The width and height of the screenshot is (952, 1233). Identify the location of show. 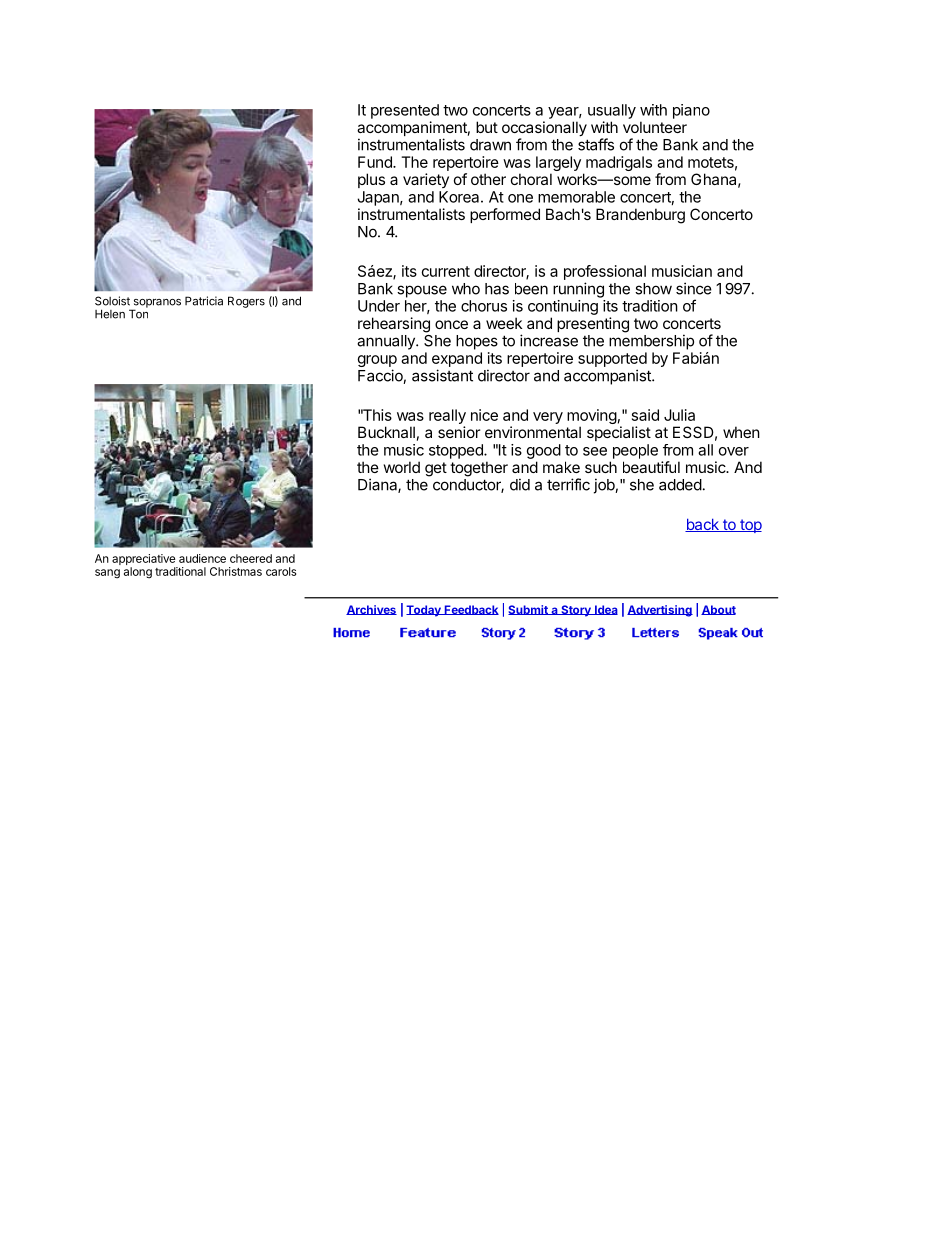
(653, 289).
